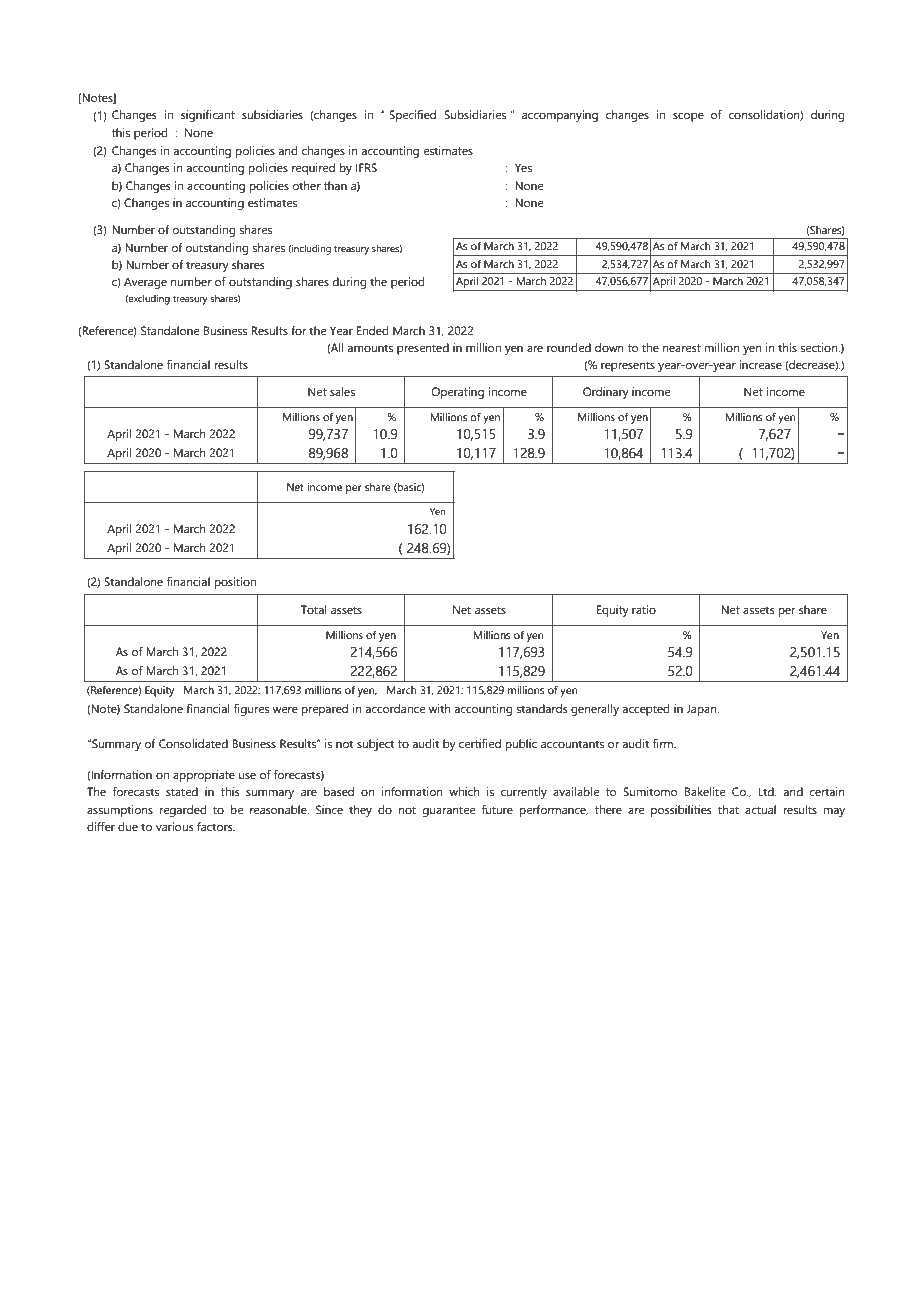 This screenshot has width=924, height=1308. I want to click on Specified, so click(412, 116).
